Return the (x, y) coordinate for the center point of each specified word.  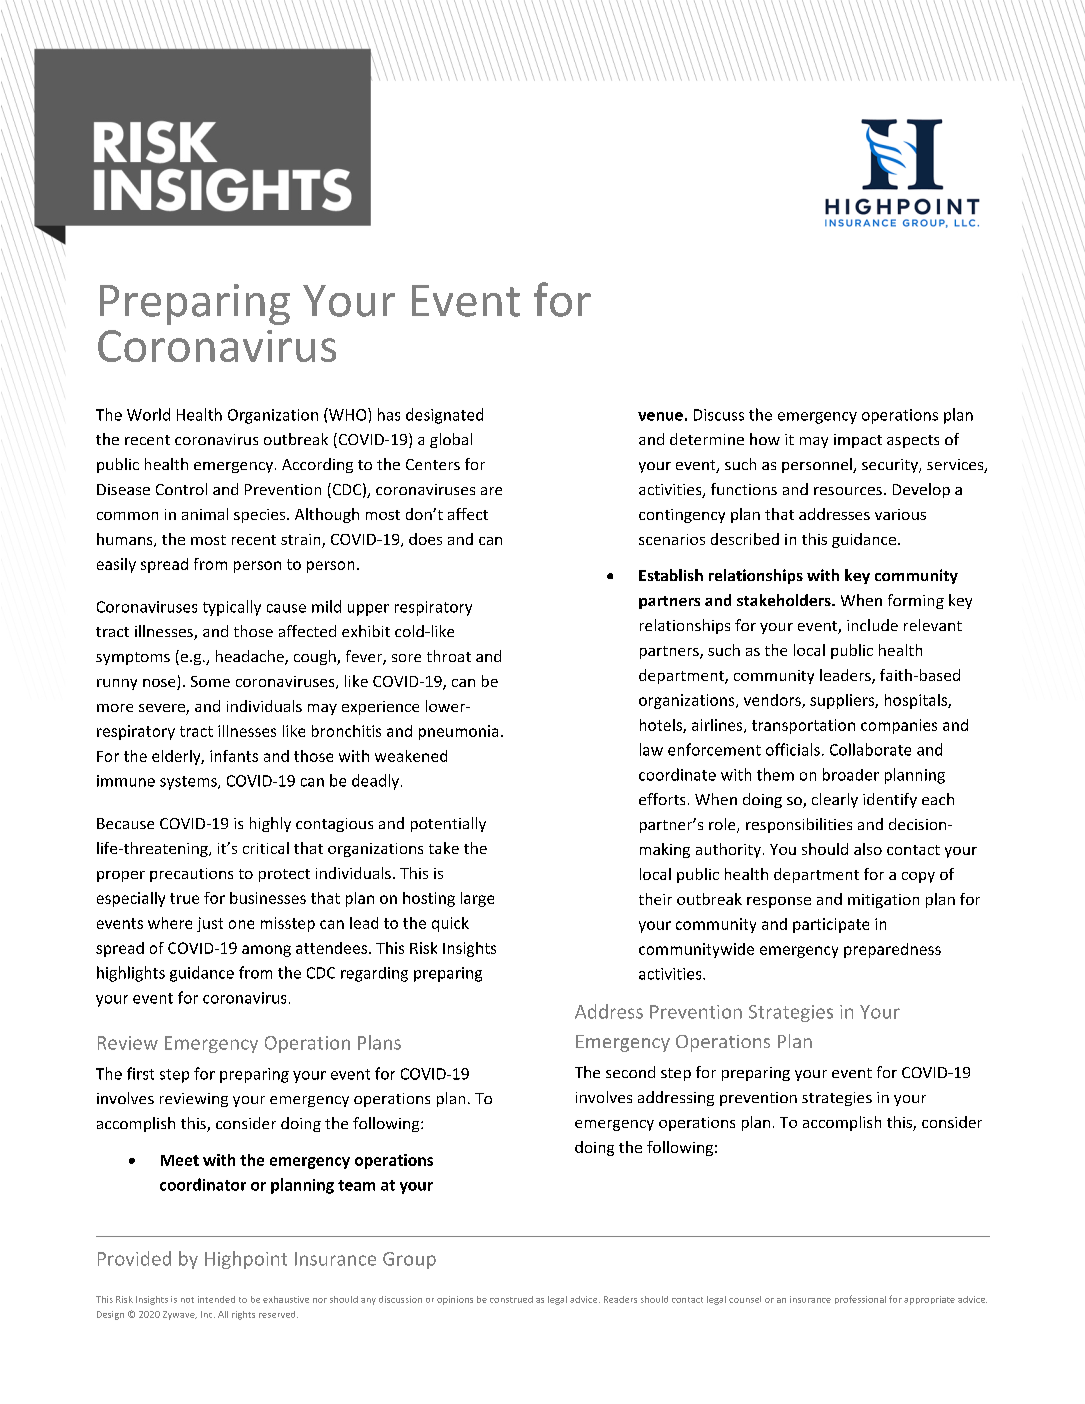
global (451, 440)
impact (858, 441)
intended (216, 1299)
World (148, 414)
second (630, 1072)
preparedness (892, 950)
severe (163, 709)
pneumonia (458, 732)
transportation (803, 726)
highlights (131, 974)
